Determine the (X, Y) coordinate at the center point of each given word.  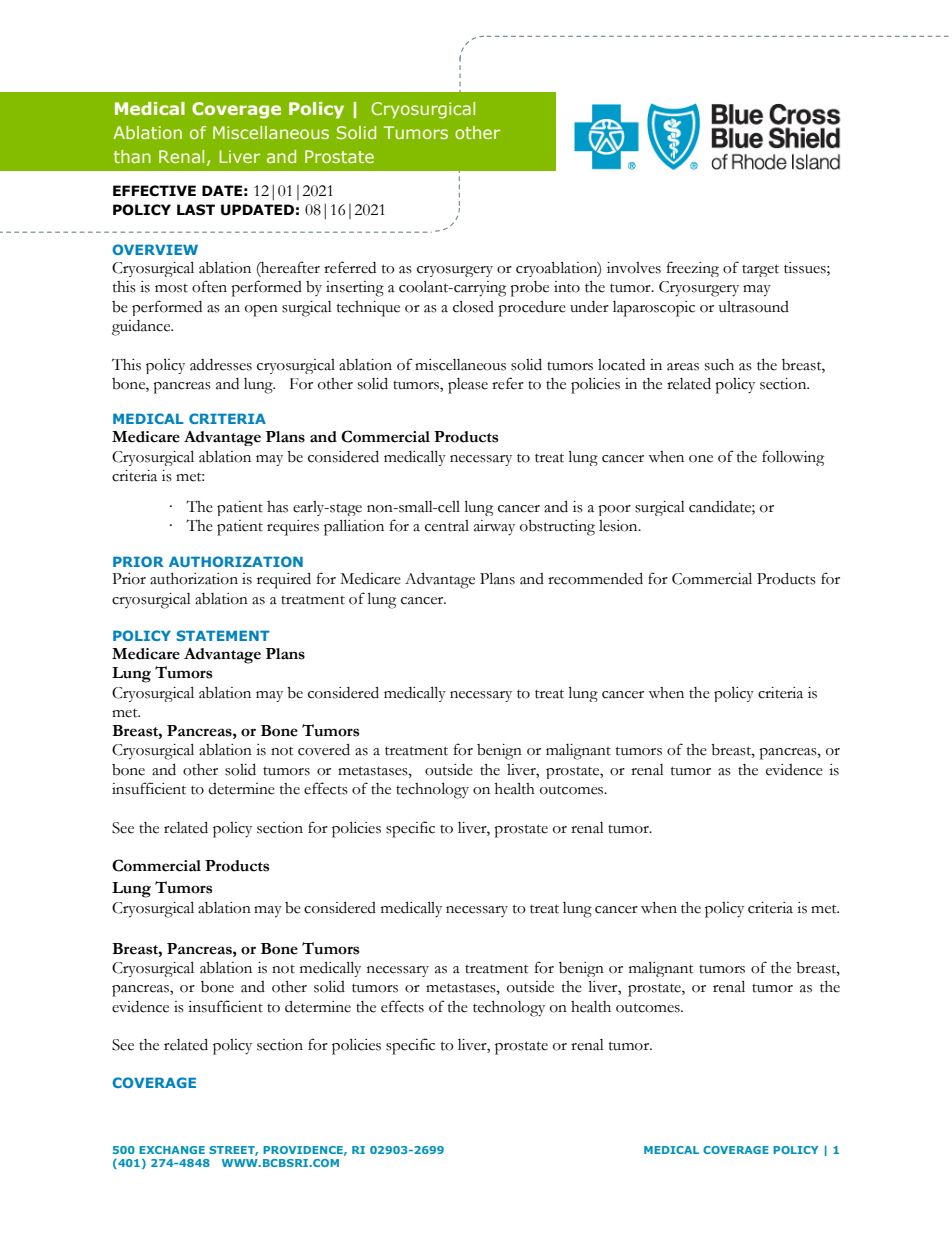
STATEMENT (223, 635)
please (468, 386)
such (719, 365)
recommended (595, 578)
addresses (221, 365)
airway (494, 528)
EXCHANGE (172, 1150)
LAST (196, 210)
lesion (619, 526)
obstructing (557, 528)
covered (324, 749)
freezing (693, 269)
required (284, 580)
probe (529, 289)
